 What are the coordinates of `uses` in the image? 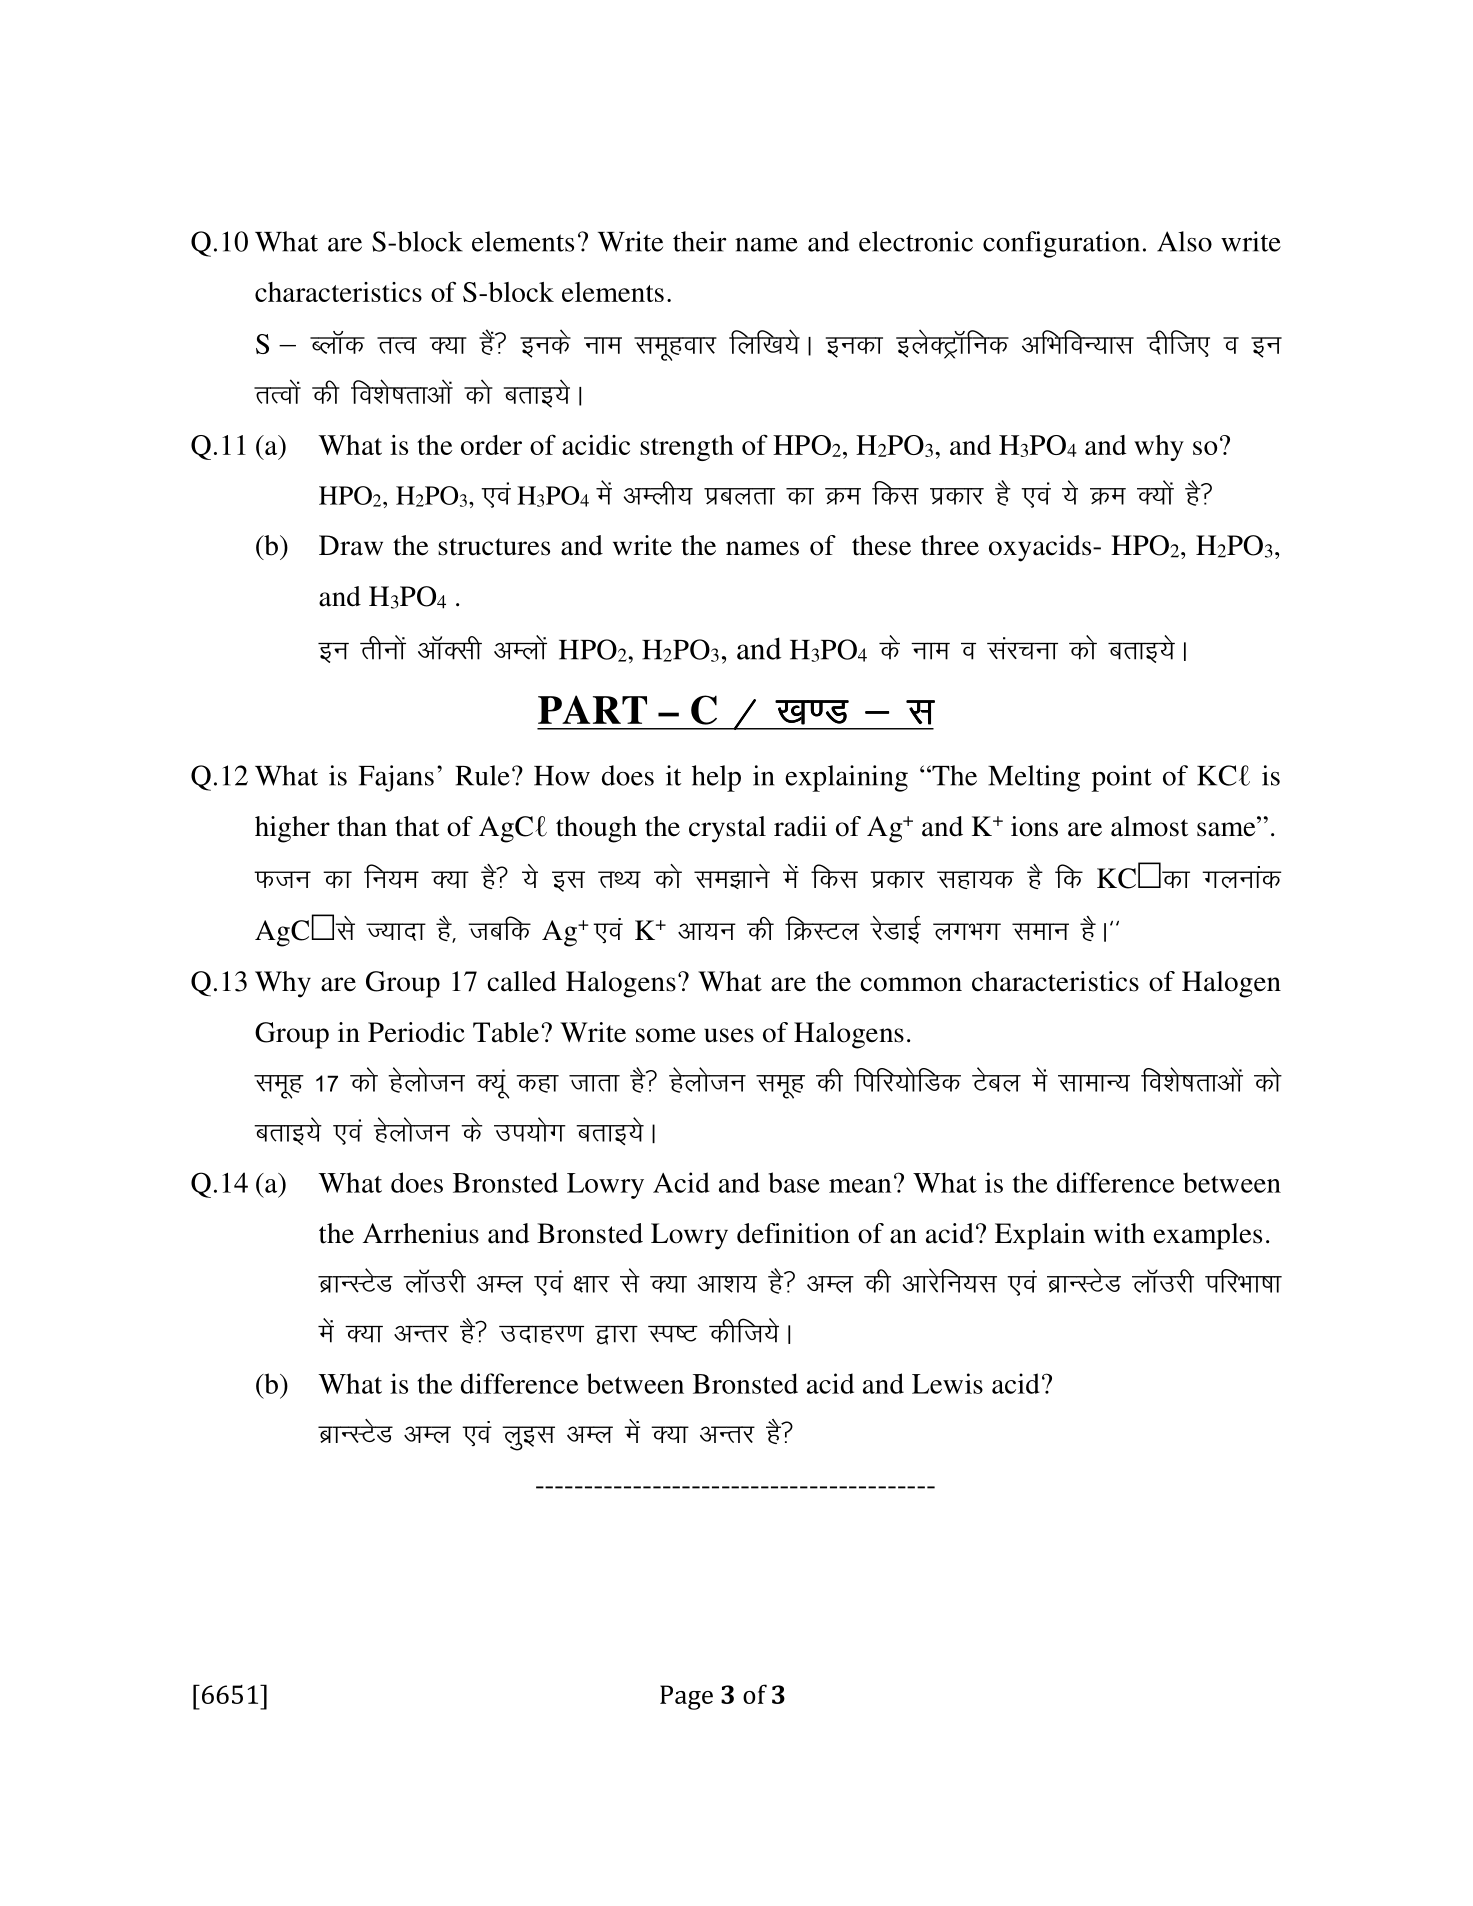 It's located at (729, 1035).
